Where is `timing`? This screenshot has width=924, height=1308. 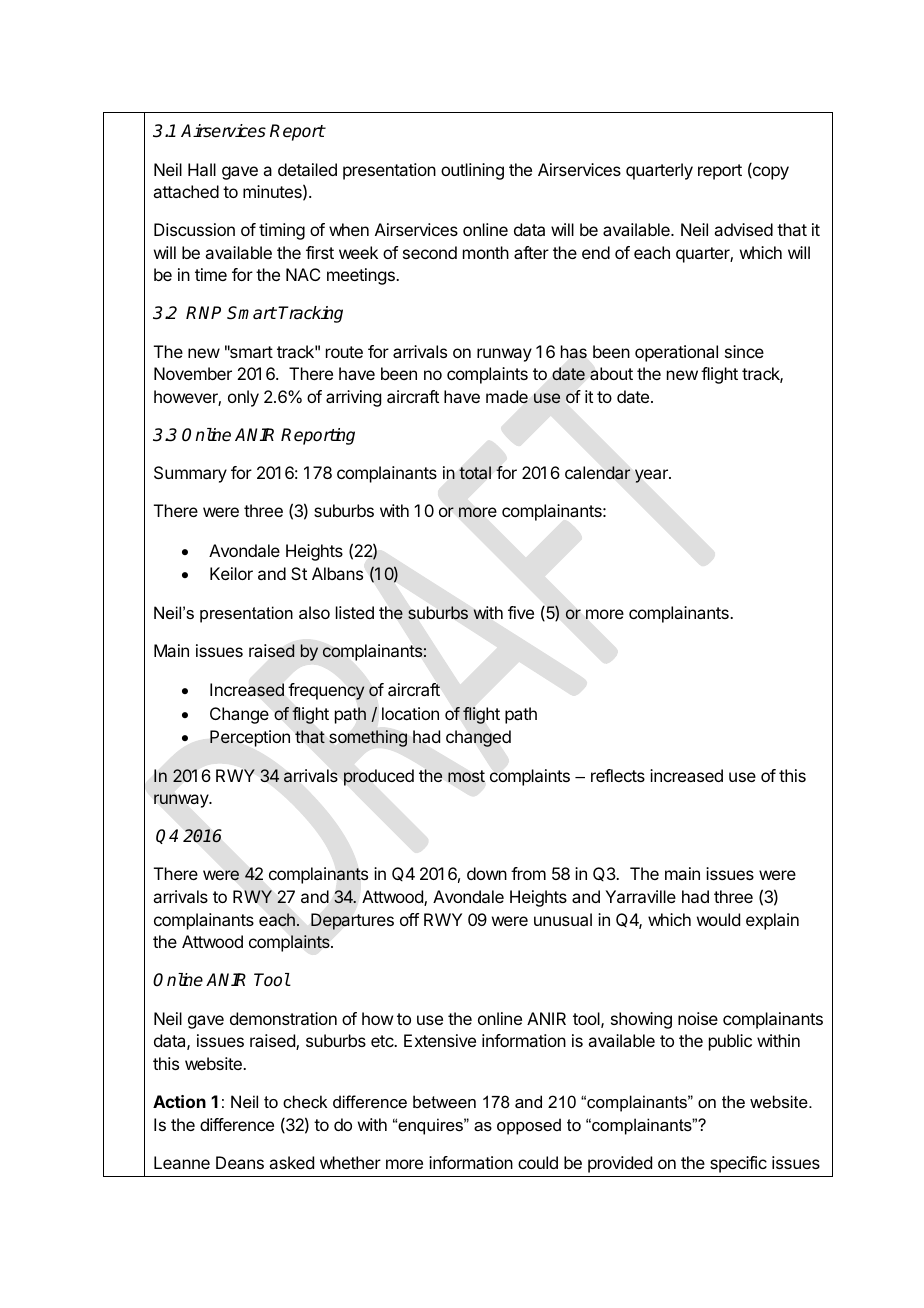
timing is located at coordinates (282, 231).
